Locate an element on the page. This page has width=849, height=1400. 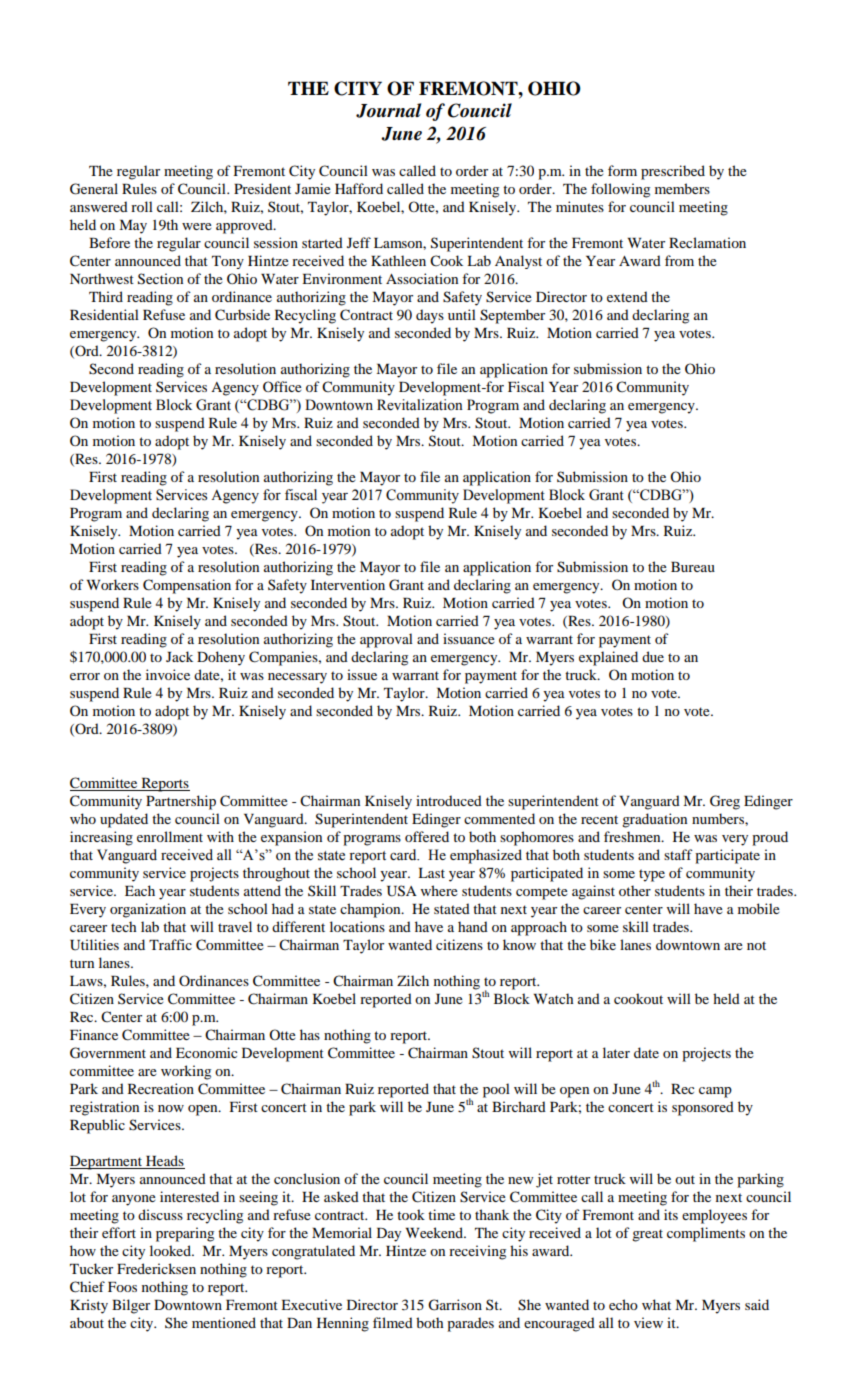
issue is located at coordinates (362, 674).
